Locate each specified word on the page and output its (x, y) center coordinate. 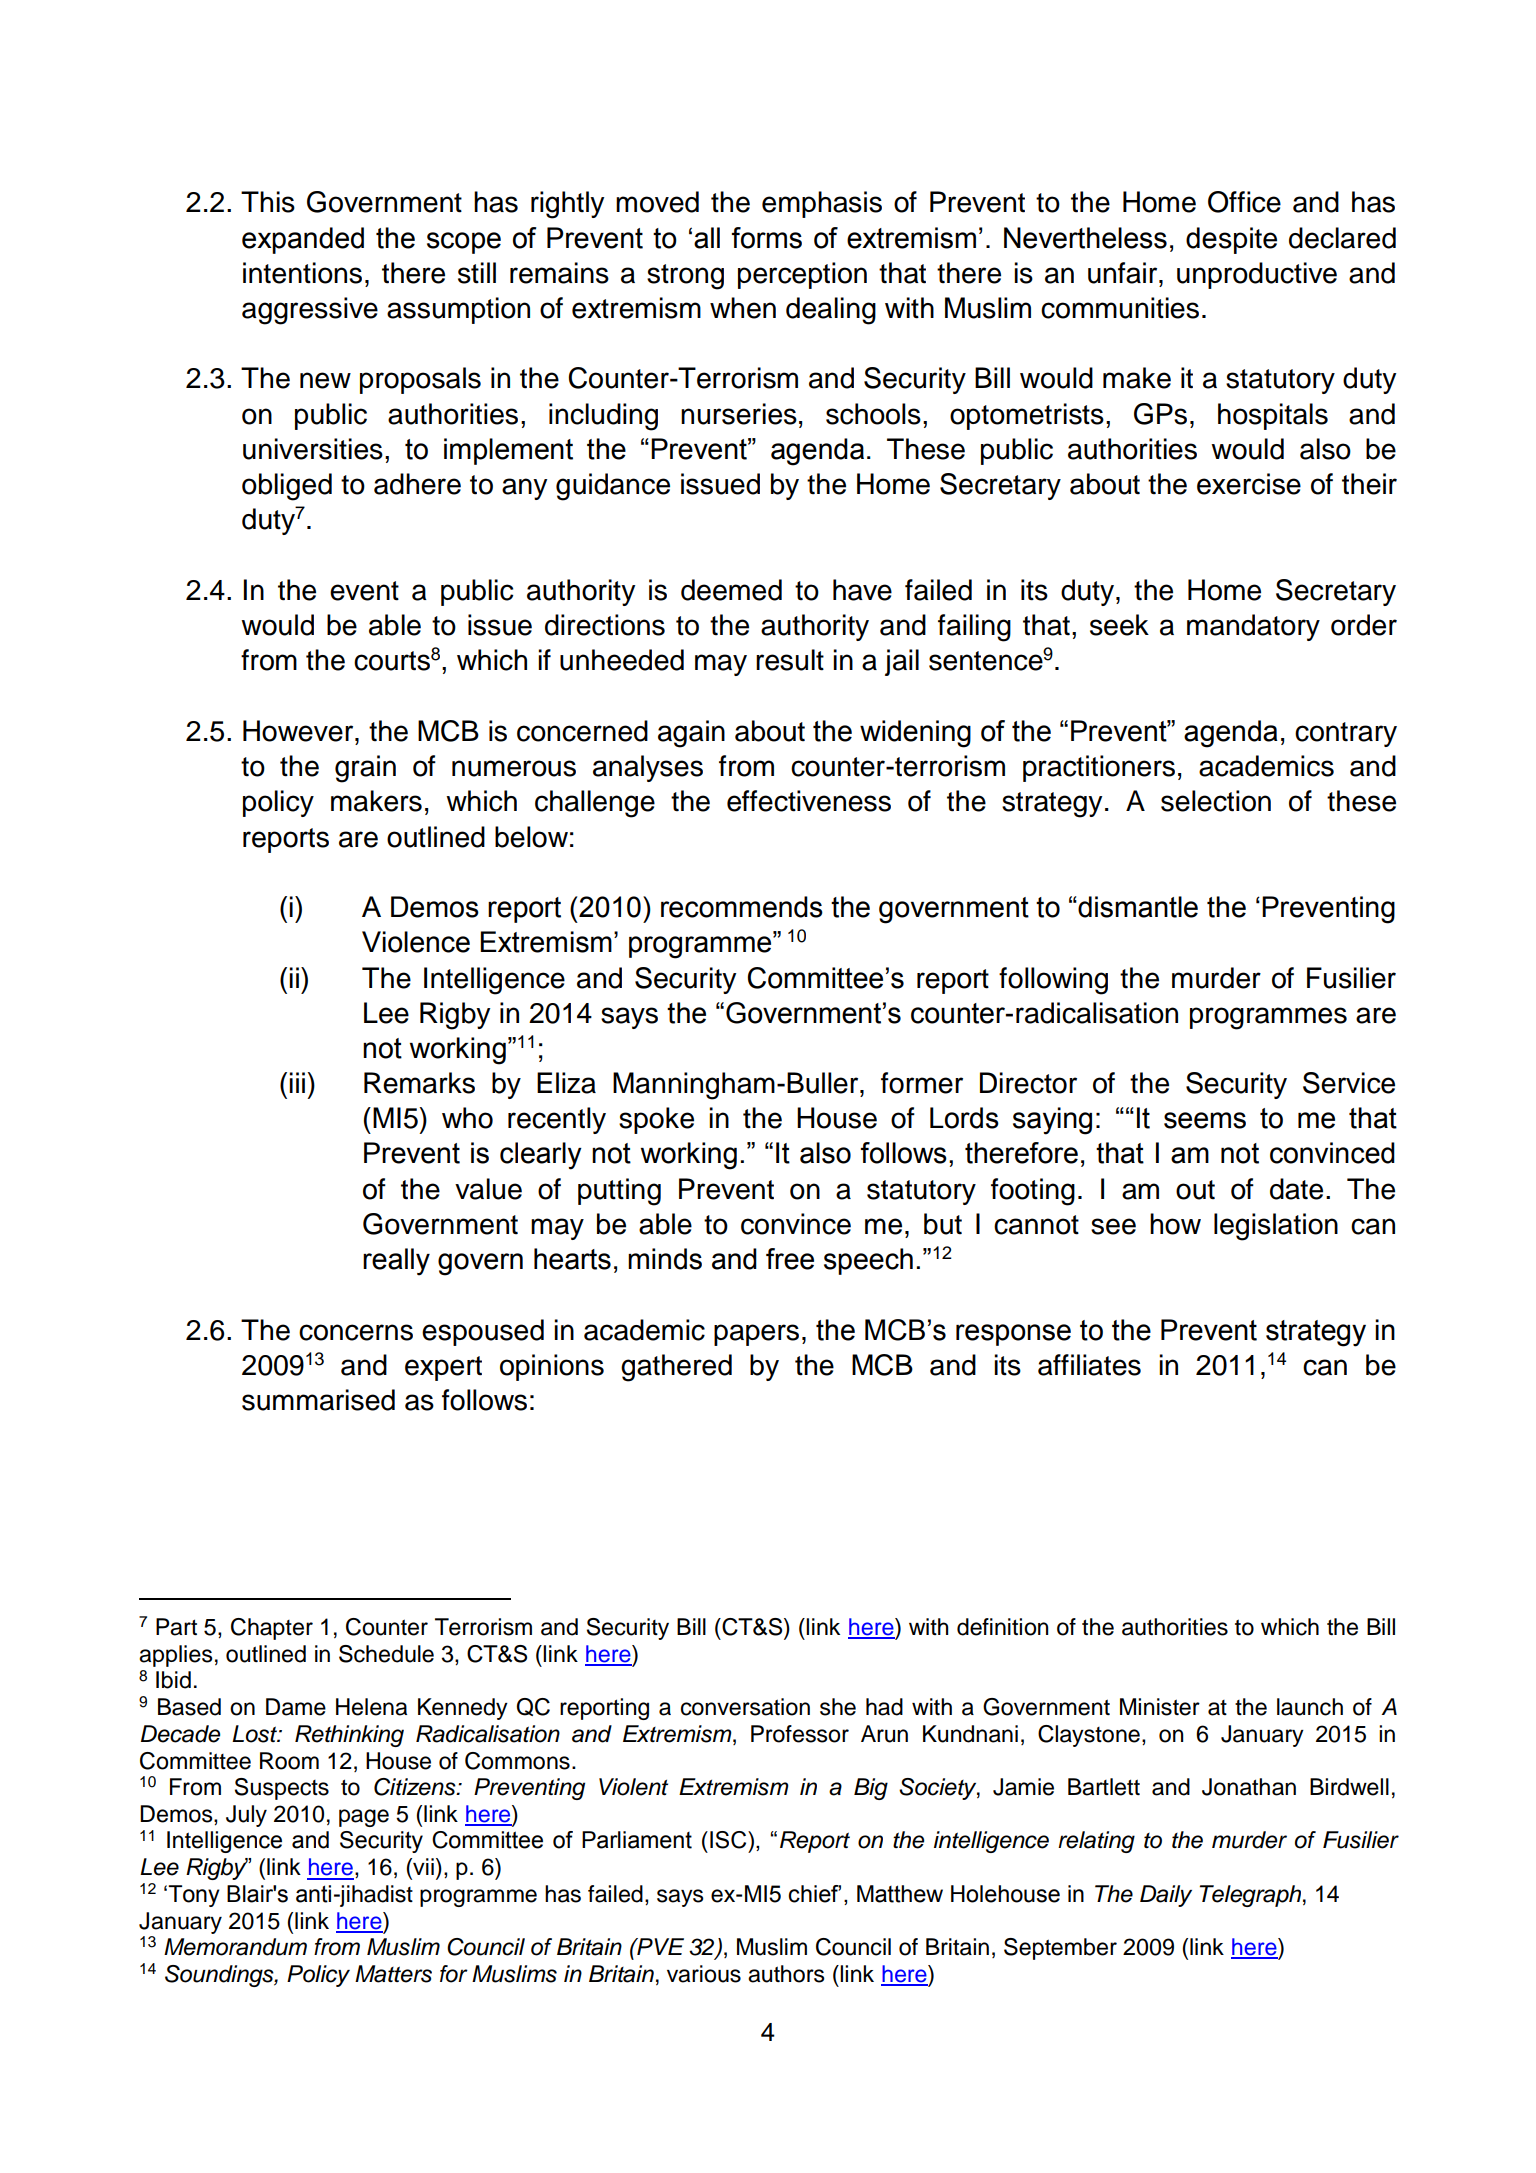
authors (786, 1974)
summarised (318, 1400)
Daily (1166, 1896)
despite (1231, 240)
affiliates (1089, 1365)
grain (365, 769)
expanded (303, 240)
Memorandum (235, 1947)
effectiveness (809, 801)
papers (756, 1335)
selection (1216, 801)
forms (767, 238)
